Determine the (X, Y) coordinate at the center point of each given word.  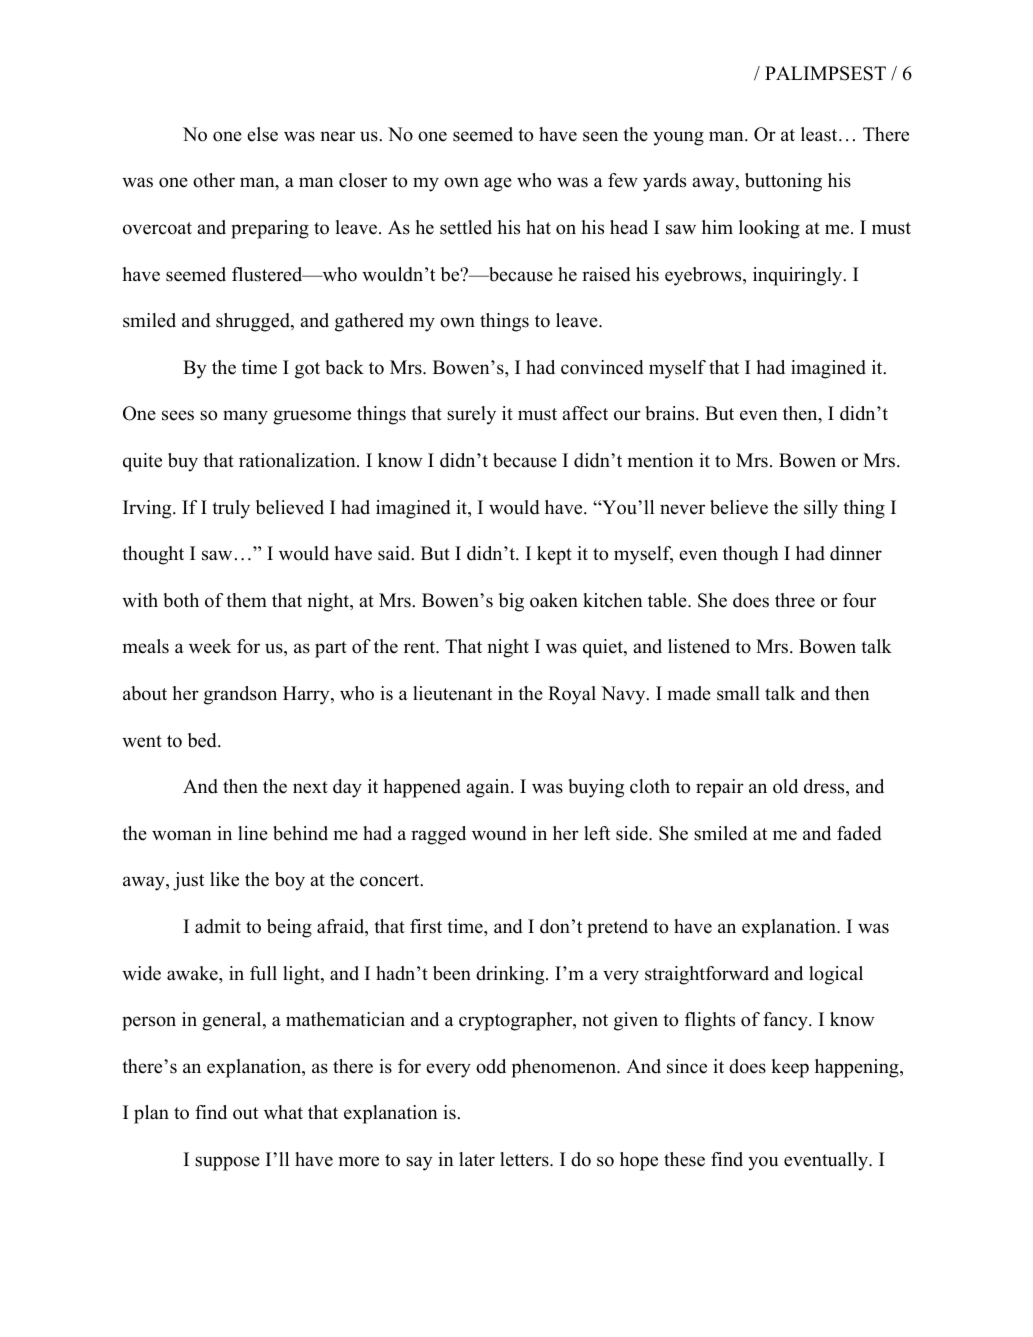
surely (471, 415)
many (245, 417)
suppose (227, 1163)
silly (821, 509)
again (489, 788)
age (498, 184)
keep (790, 1068)
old (785, 786)
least (820, 134)
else (262, 134)
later (477, 1159)
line (253, 833)
